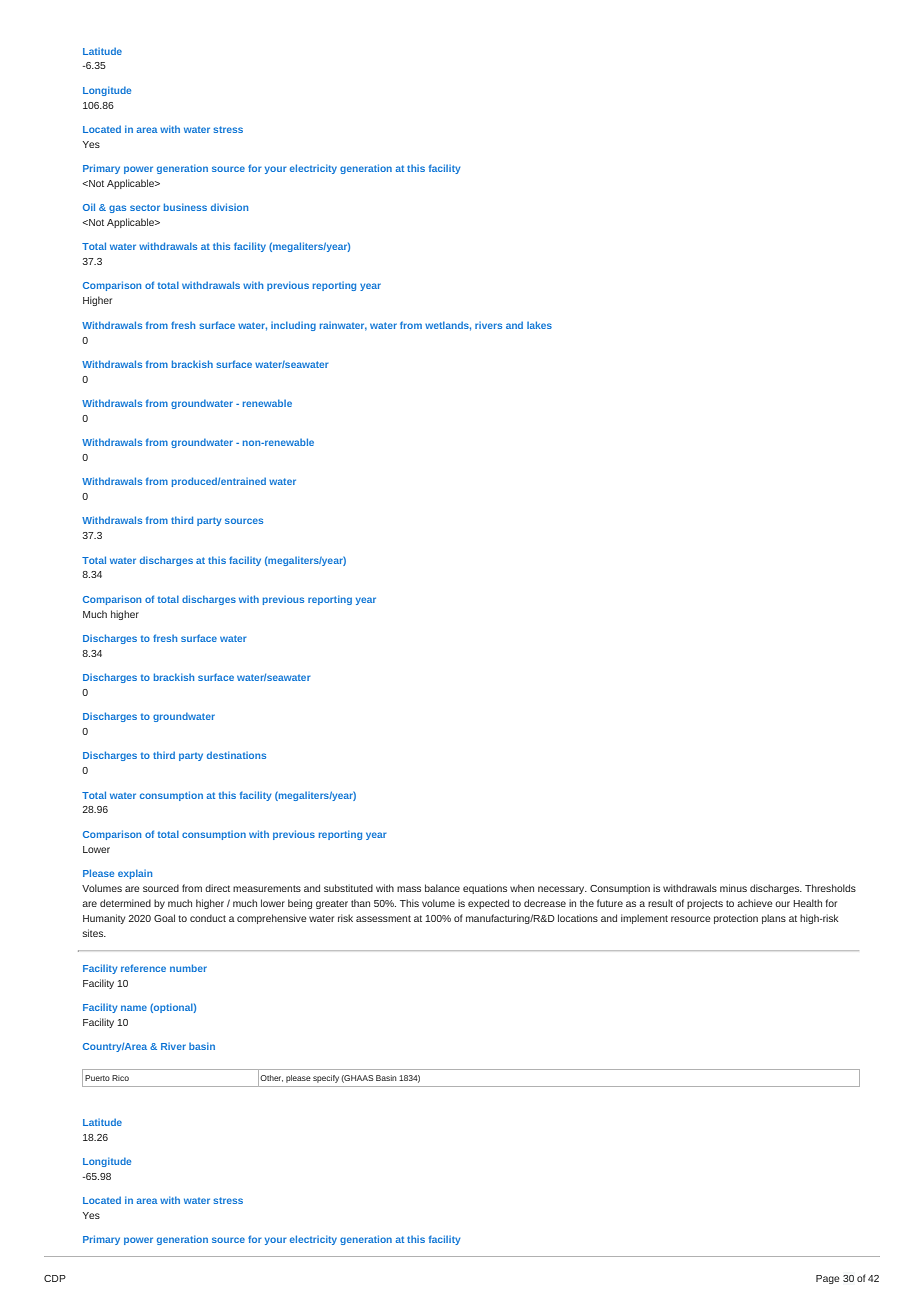  I want to click on lakes, so click(539, 325).
